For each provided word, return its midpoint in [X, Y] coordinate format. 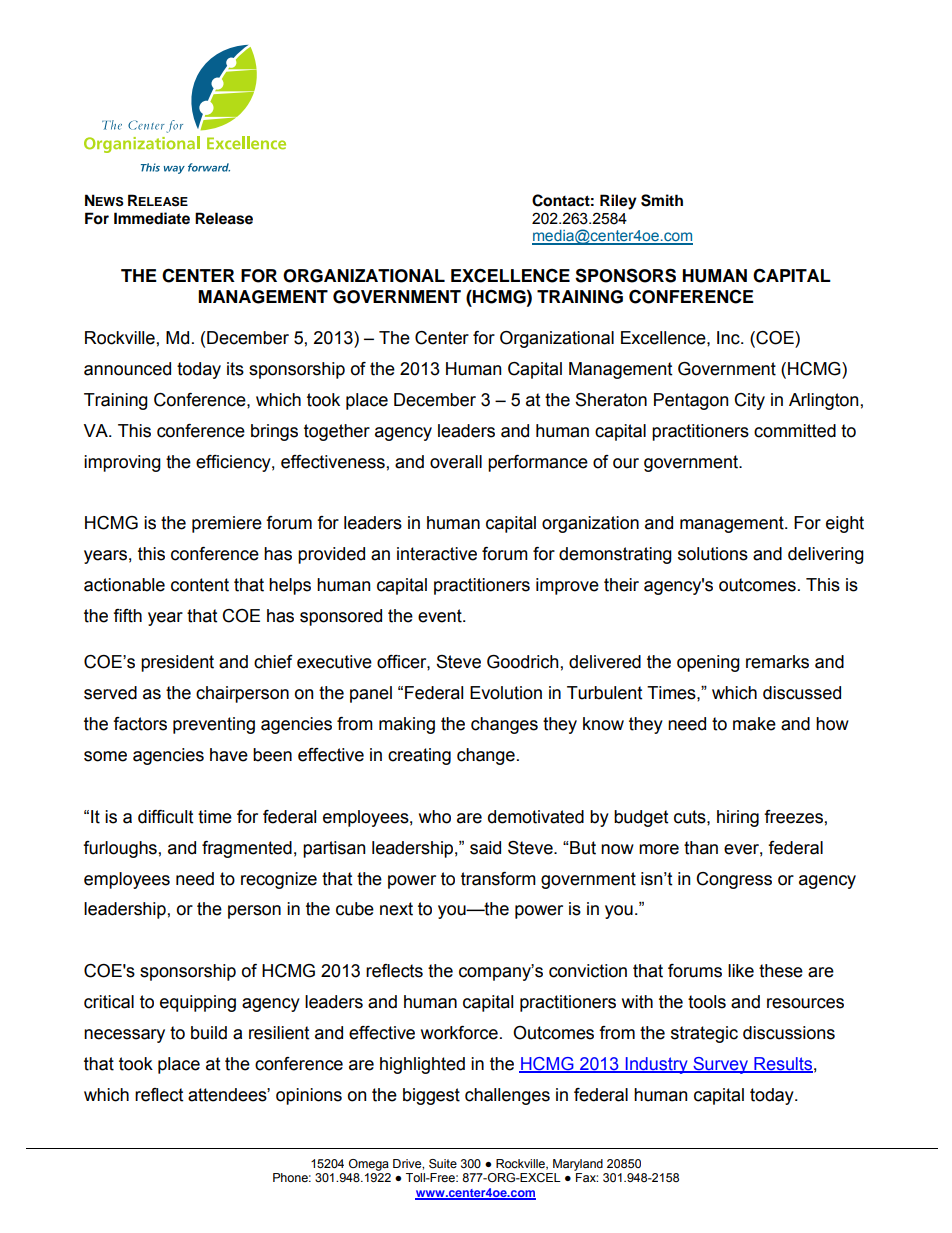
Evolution [506, 693]
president [177, 663]
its [235, 369]
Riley [618, 202]
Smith [662, 200]
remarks [777, 662]
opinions [309, 1096]
